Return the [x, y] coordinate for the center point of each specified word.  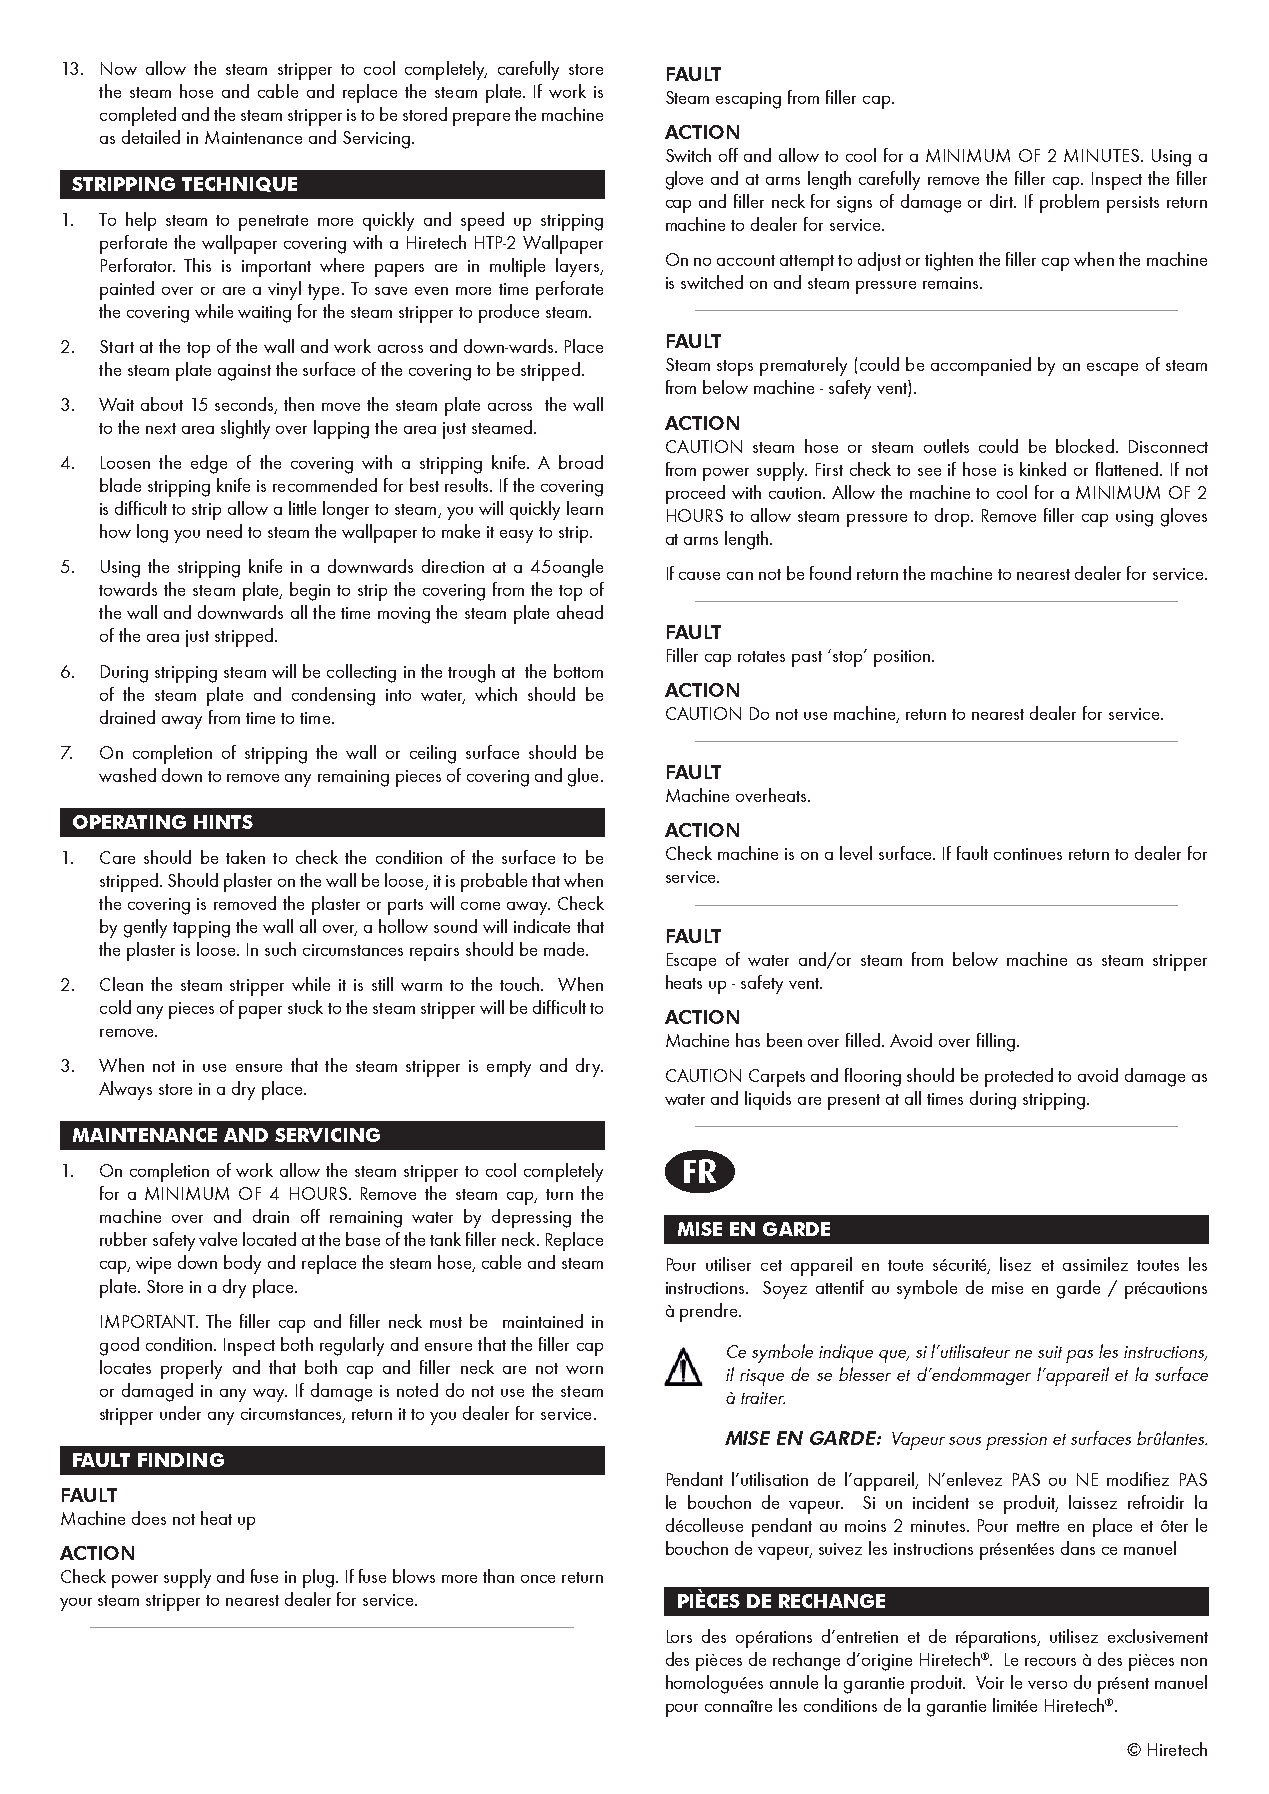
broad [581, 462]
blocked [1085, 446]
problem [1069, 203]
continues [1028, 854]
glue [583, 777]
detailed [151, 137]
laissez [1093, 1502]
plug [320, 1578]
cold [115, 1007]
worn [584, 1370]
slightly [245, 429]
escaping [748, 100]
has [748, 1040]
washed [127, 775]
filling [996, 1042]
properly [191, 1369]
